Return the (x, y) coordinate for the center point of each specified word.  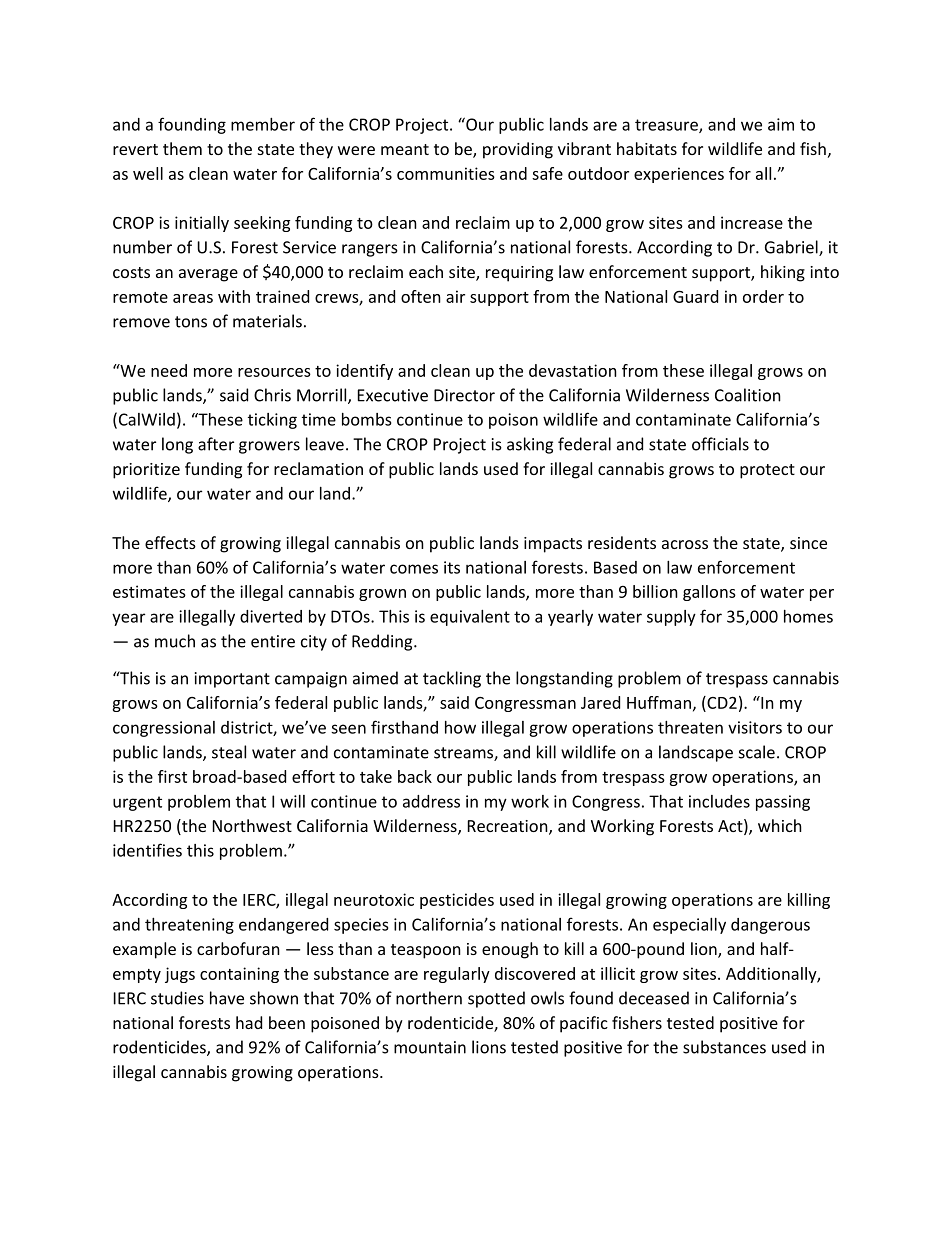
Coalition (748, 395)
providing (518, 150)
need (169, 370)
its (452, 567)
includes (719, 801)
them (182, 148)
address (431, 801)
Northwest (252, 825)
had (249, 1022)
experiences (679, 175)
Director (464, 395)
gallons (709, 593)
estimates (149, 591)
